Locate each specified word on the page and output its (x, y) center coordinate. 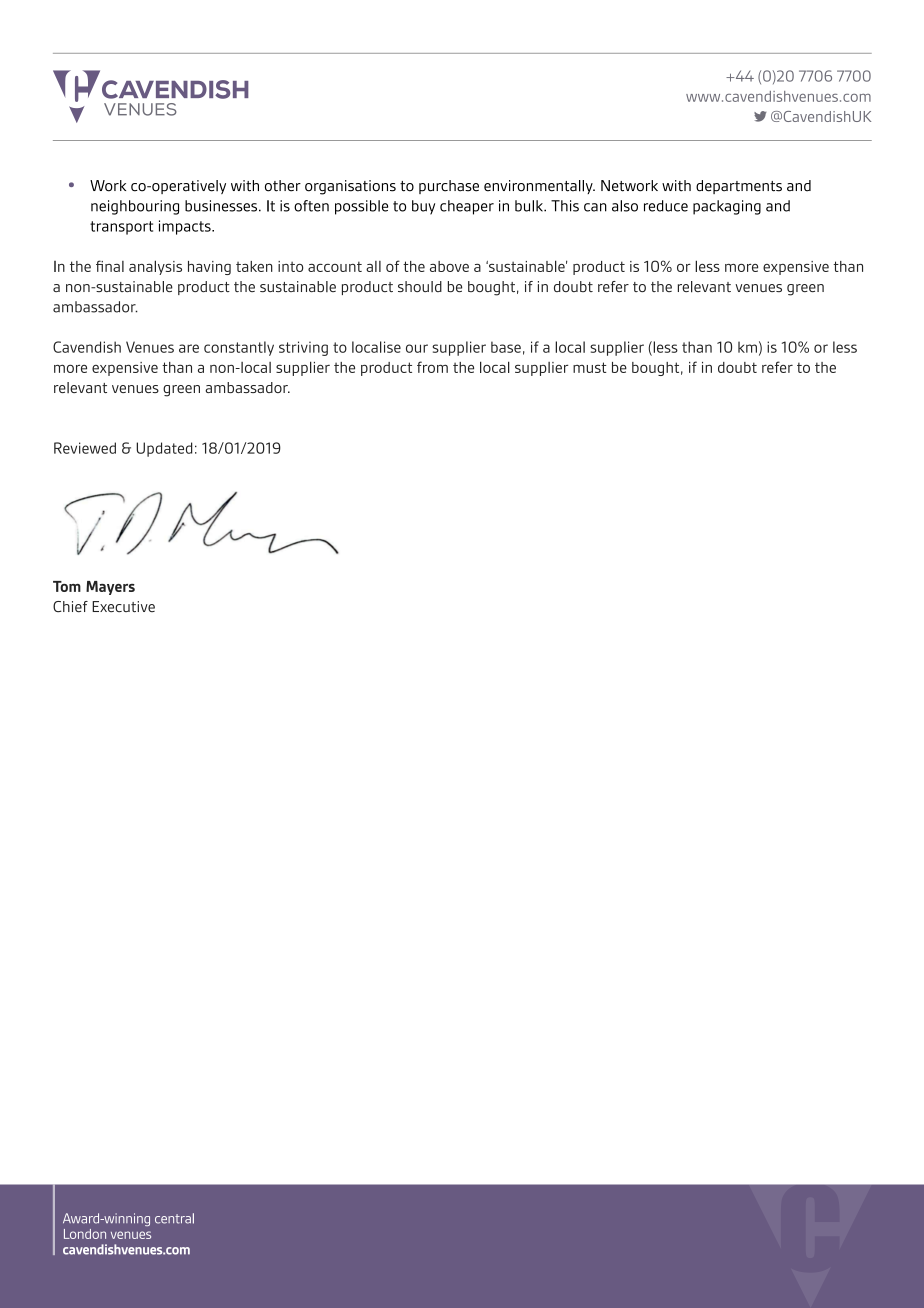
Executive (123, 606)
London (85, 1234)
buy (423, 207)
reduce (666, 206)
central (174, 1218)
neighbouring (135, 207)
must (589, 367)
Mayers (110, 588)
